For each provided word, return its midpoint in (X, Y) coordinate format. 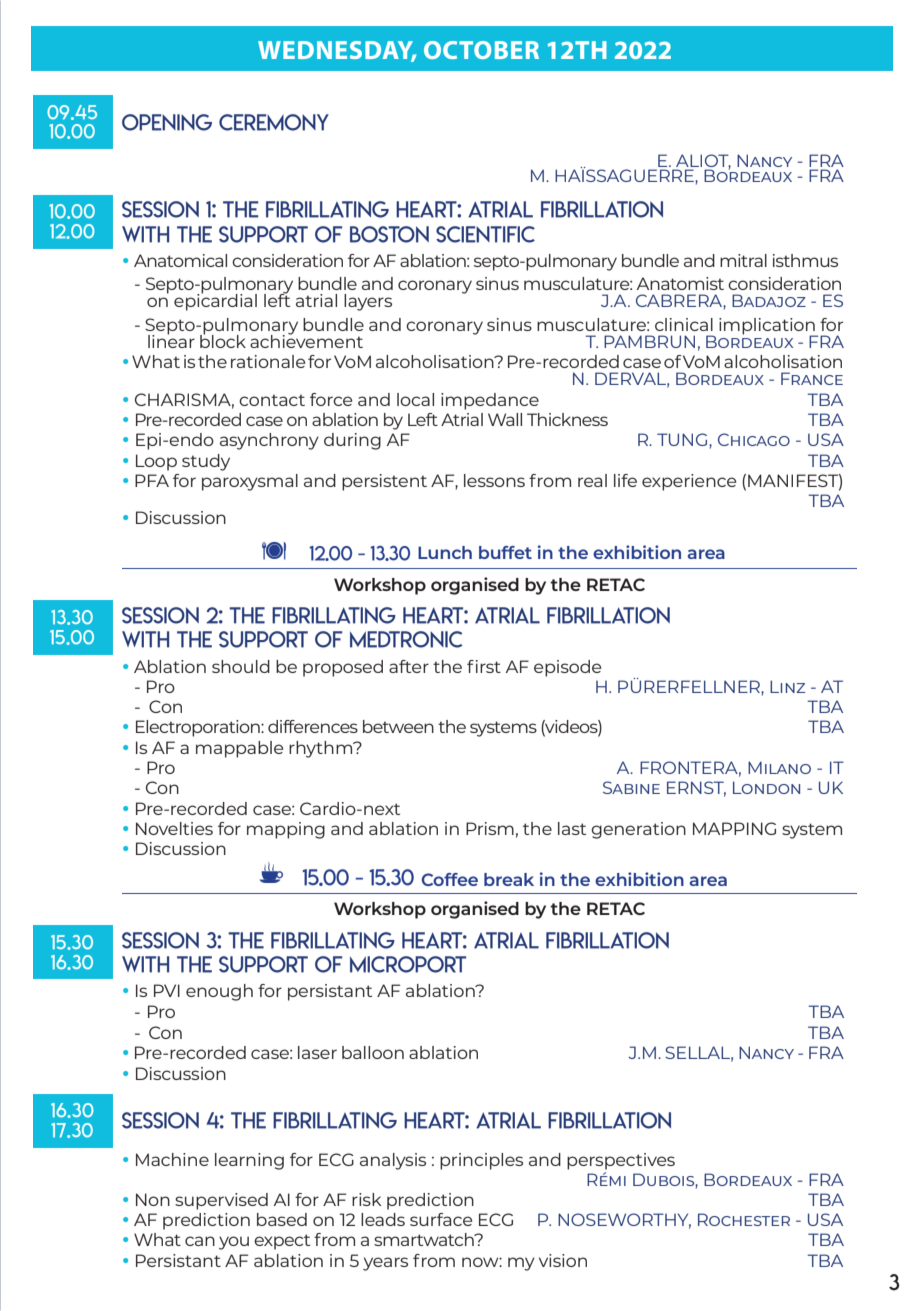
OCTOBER (481, 50)
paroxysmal (250, 482)
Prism (490, 828)
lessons (494, 480)
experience (689, 482)
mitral (743, 260)
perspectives (621, 1161)
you (234, 1243)
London (766, 787)
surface (441, 1219)
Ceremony (274, 122)
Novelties (174, 828)
